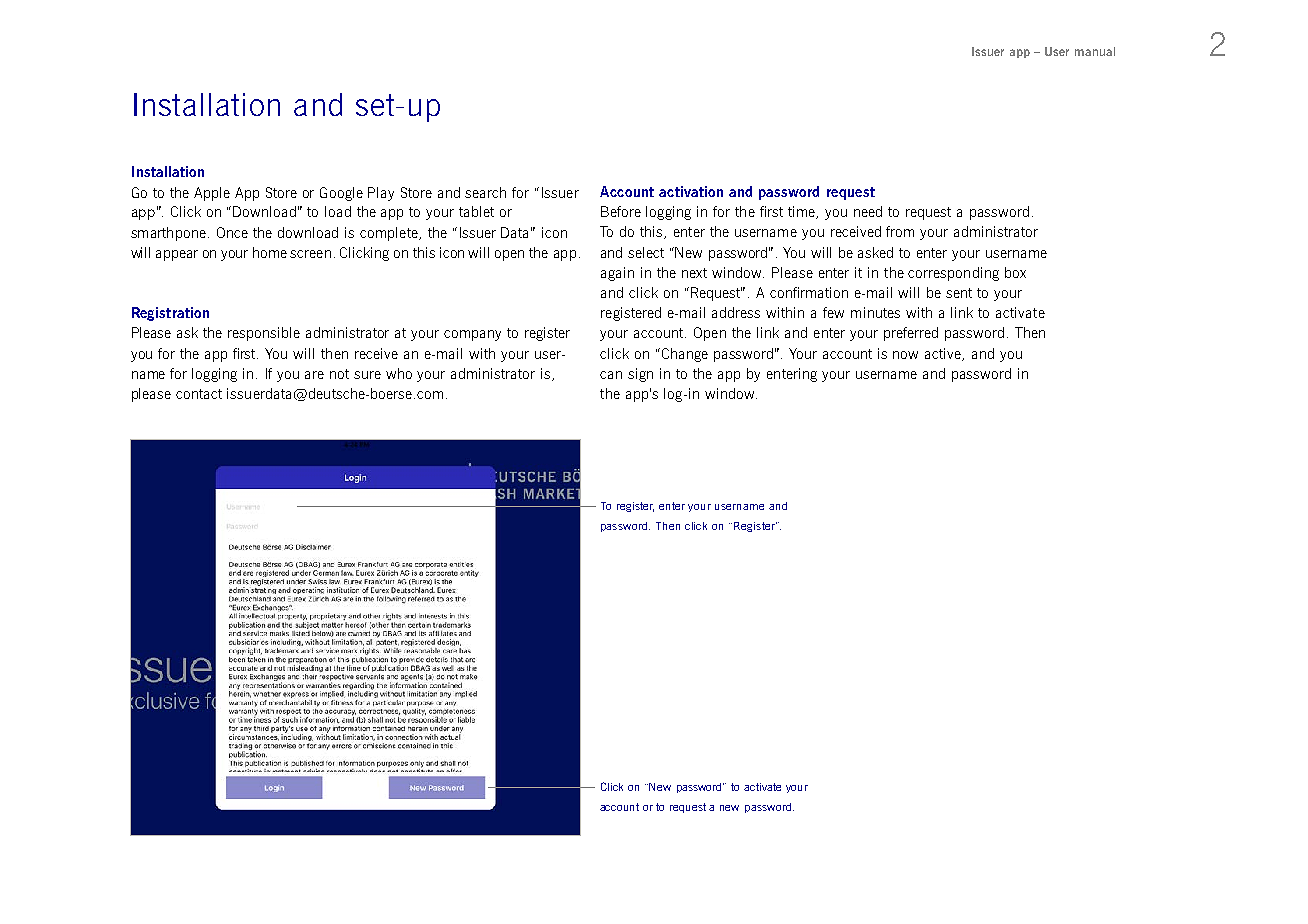 The height and width of the document is (924, 1308). Describe the element at coordinates (944, 354) in the document. I see `active` at that location.
